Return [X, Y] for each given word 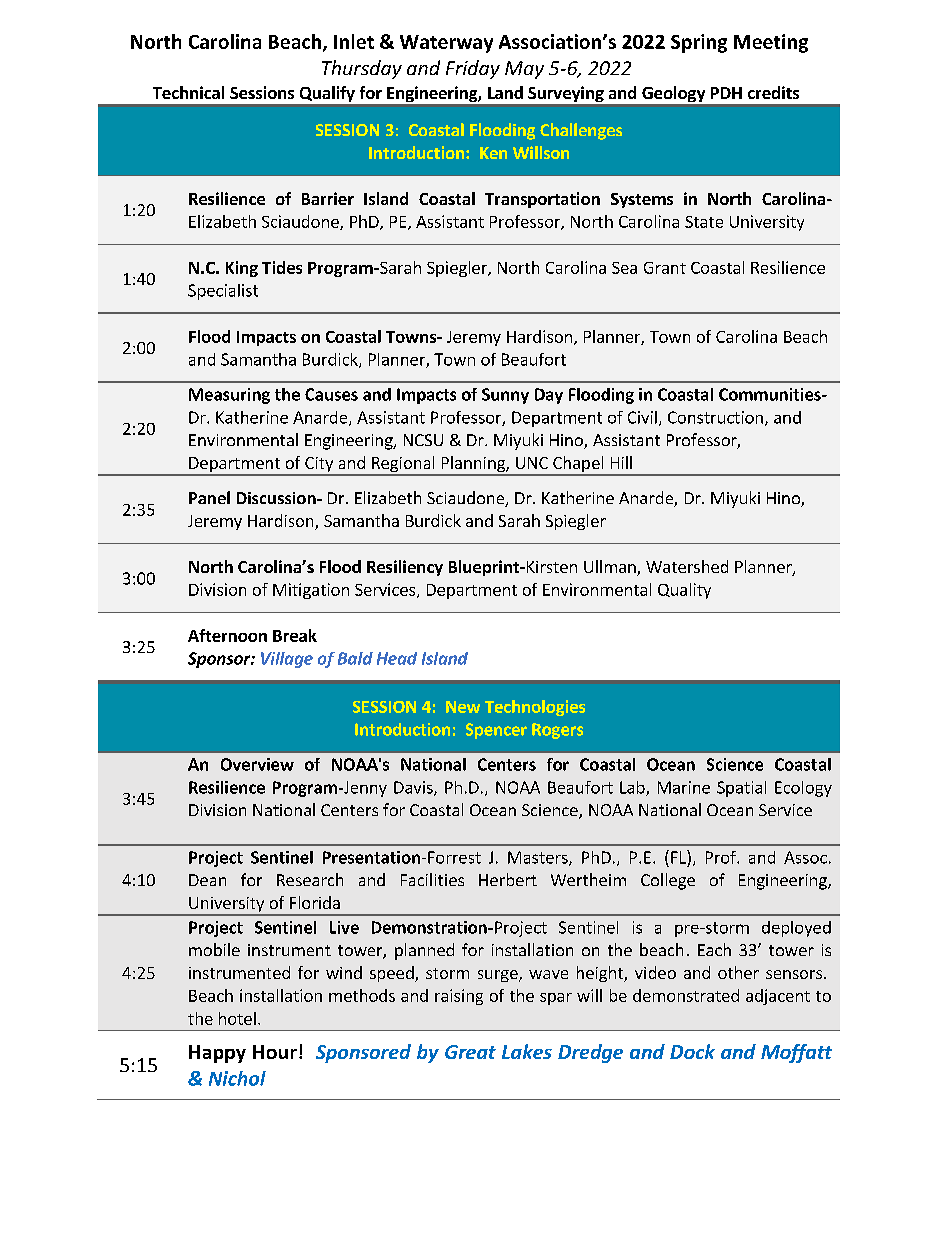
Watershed [687, 566]
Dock [692, 1051]
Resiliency [405, 568]
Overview [257, 764]
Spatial [741, 789]
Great [470, 1052]
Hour [275, 1052]
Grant [665, 268]
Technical [188, 92]
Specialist [223, 292]
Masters [539, 858]
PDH [726, 93]
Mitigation [311, 591]
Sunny [505, 396]
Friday [473, 69]
